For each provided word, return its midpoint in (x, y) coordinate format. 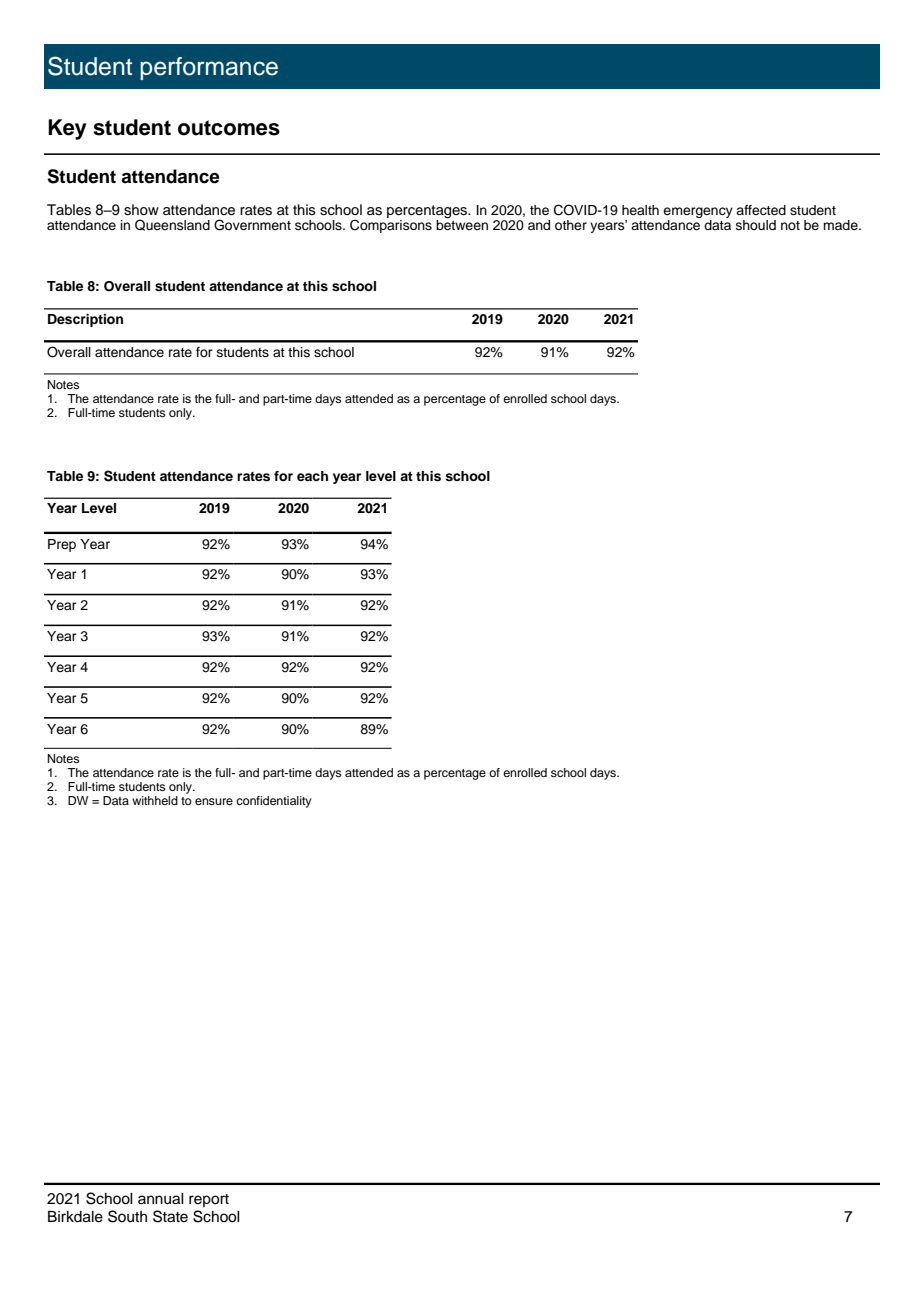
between (462, 224)
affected (761, 210)
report (209, 1200)
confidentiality (274, 802)
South (127, 1216)
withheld (155, 800)
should (756, 225)
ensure (214, 801)
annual (161, 1199)
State (170, 1216)
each (312, 476)
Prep (62, 545)
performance (209, 68)
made (841, 225)
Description (85, 320)
